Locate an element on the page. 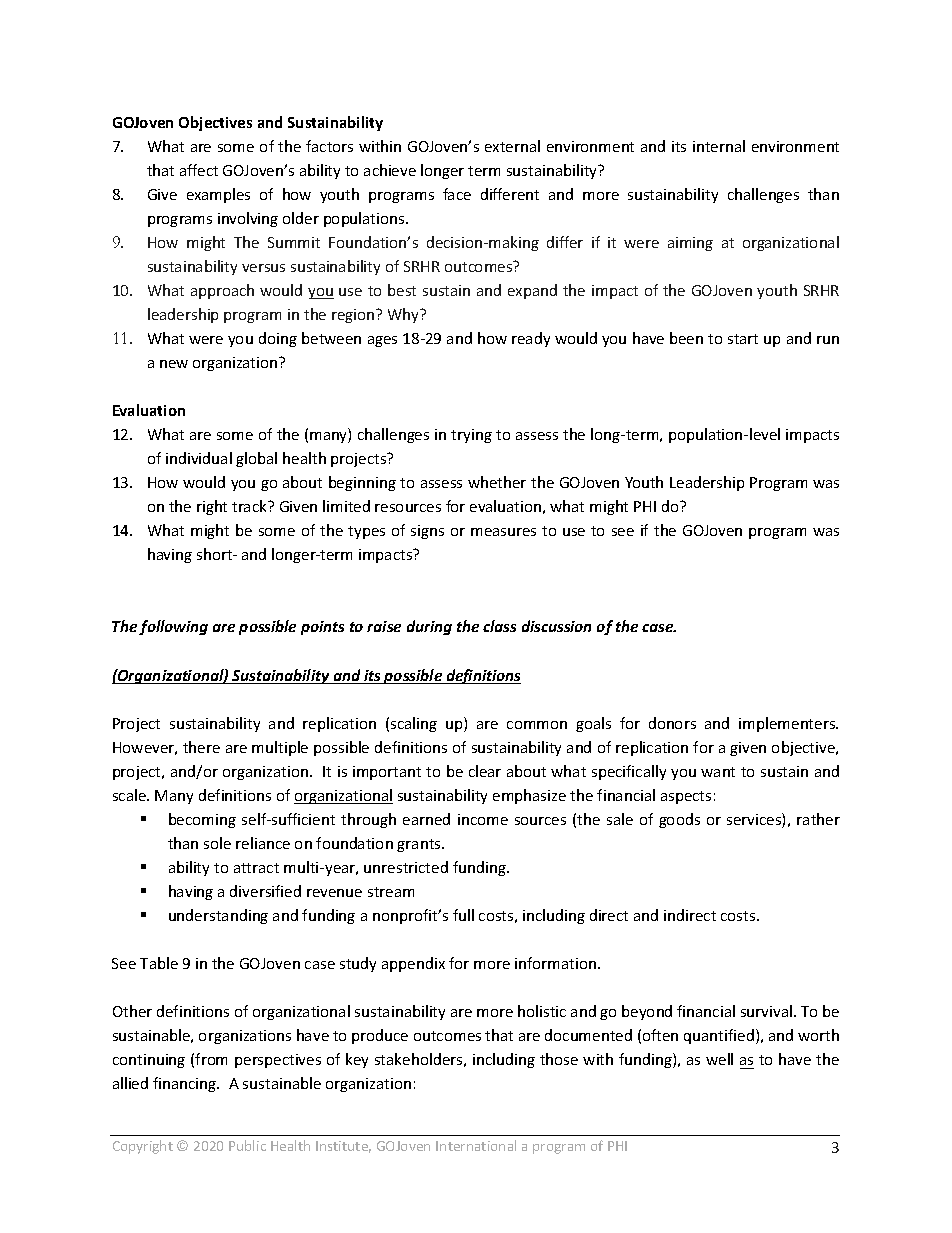  financing is located at coordinates (186, 1084).
